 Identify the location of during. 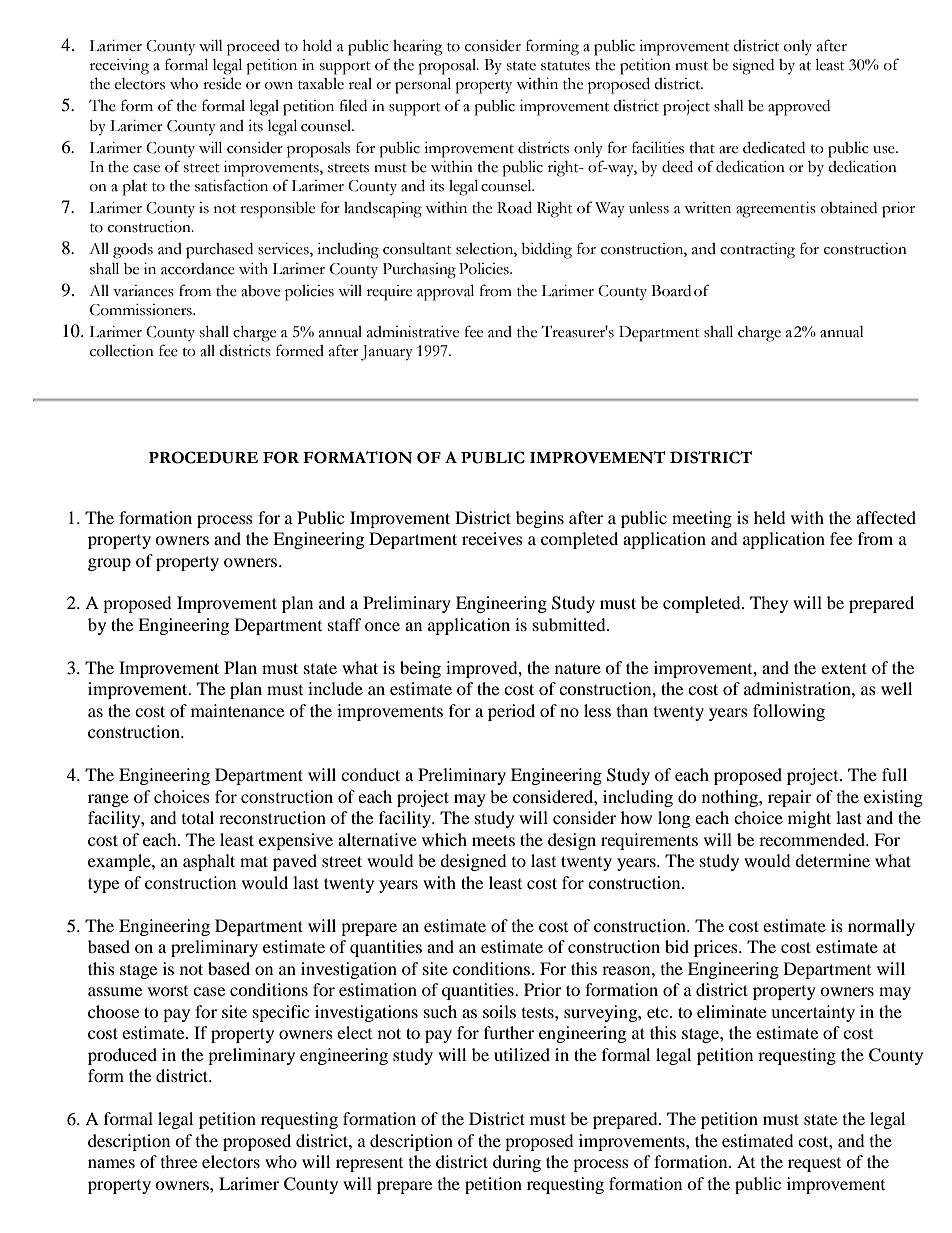
(517, 1163).
